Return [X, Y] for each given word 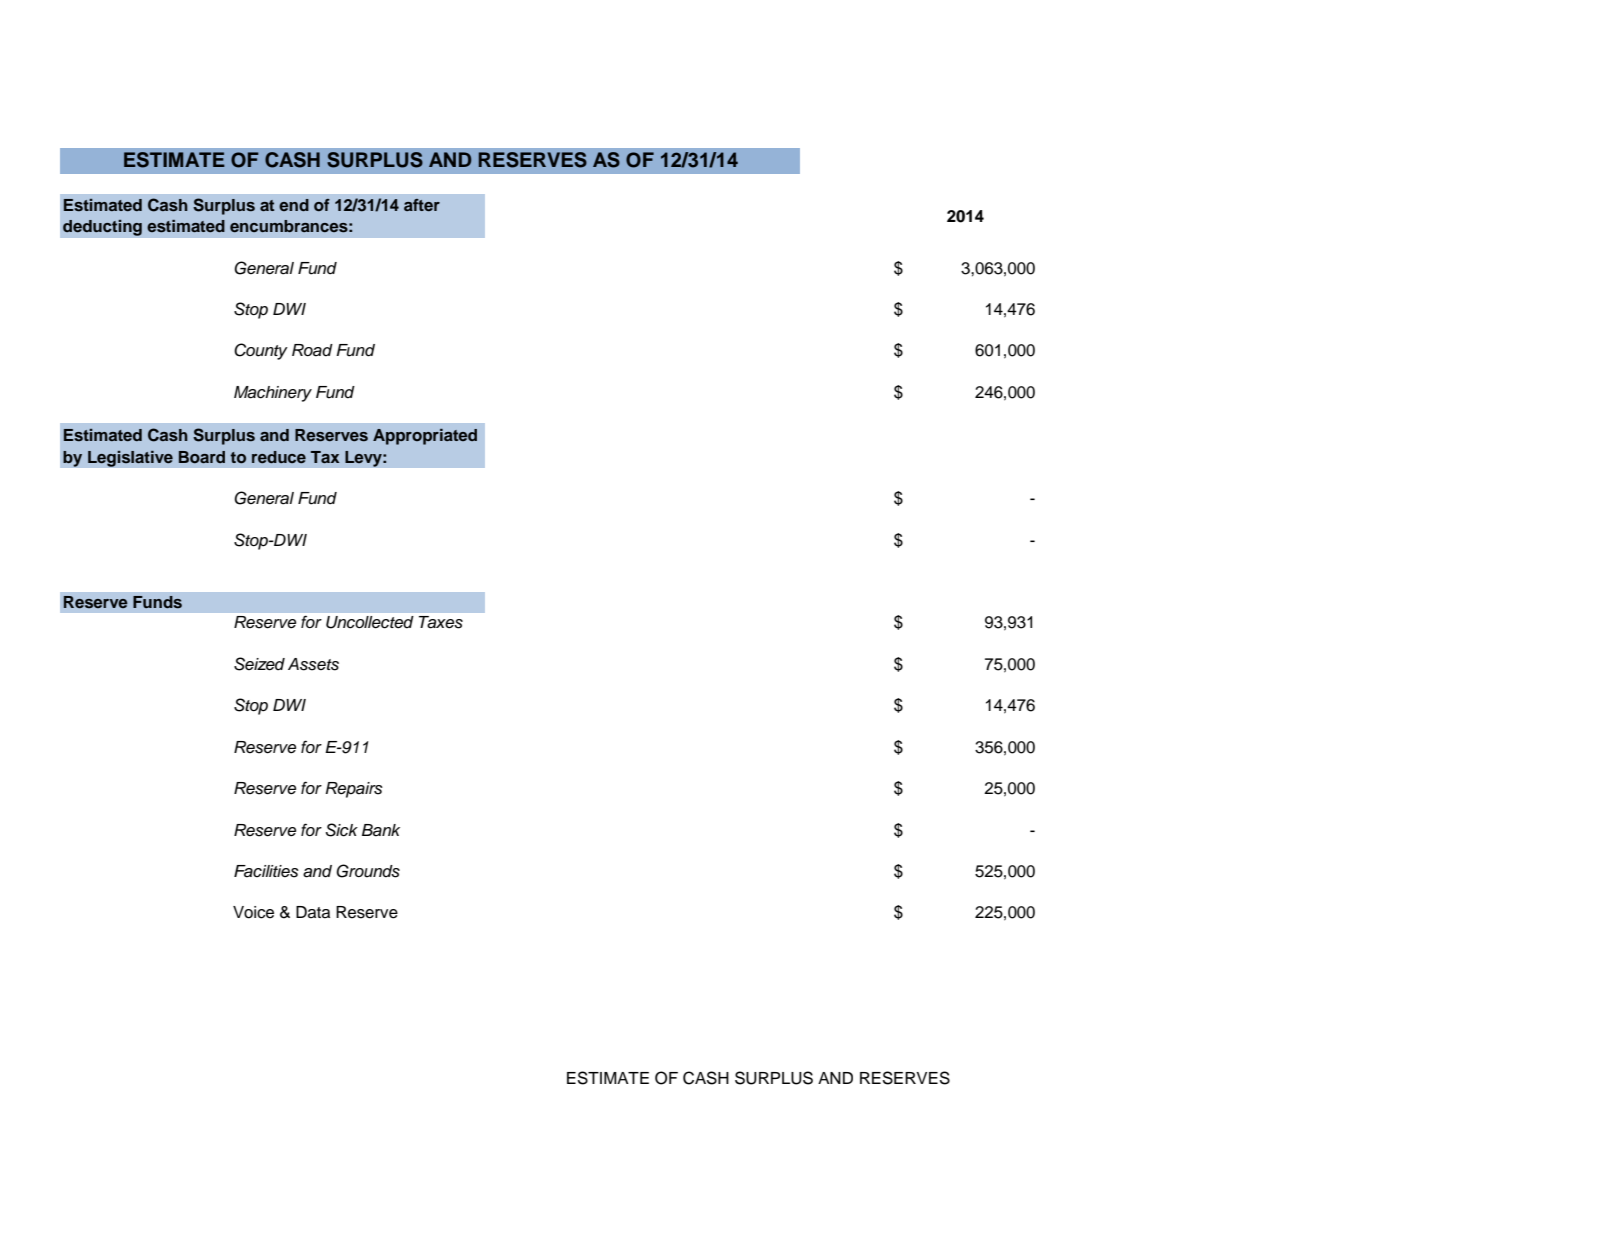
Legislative [130, 458]
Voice [253, 912]
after [422, 205]
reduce [279, 457]
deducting [102, 227]
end [294, 205]
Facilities [266, 871]
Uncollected [370, 622]
